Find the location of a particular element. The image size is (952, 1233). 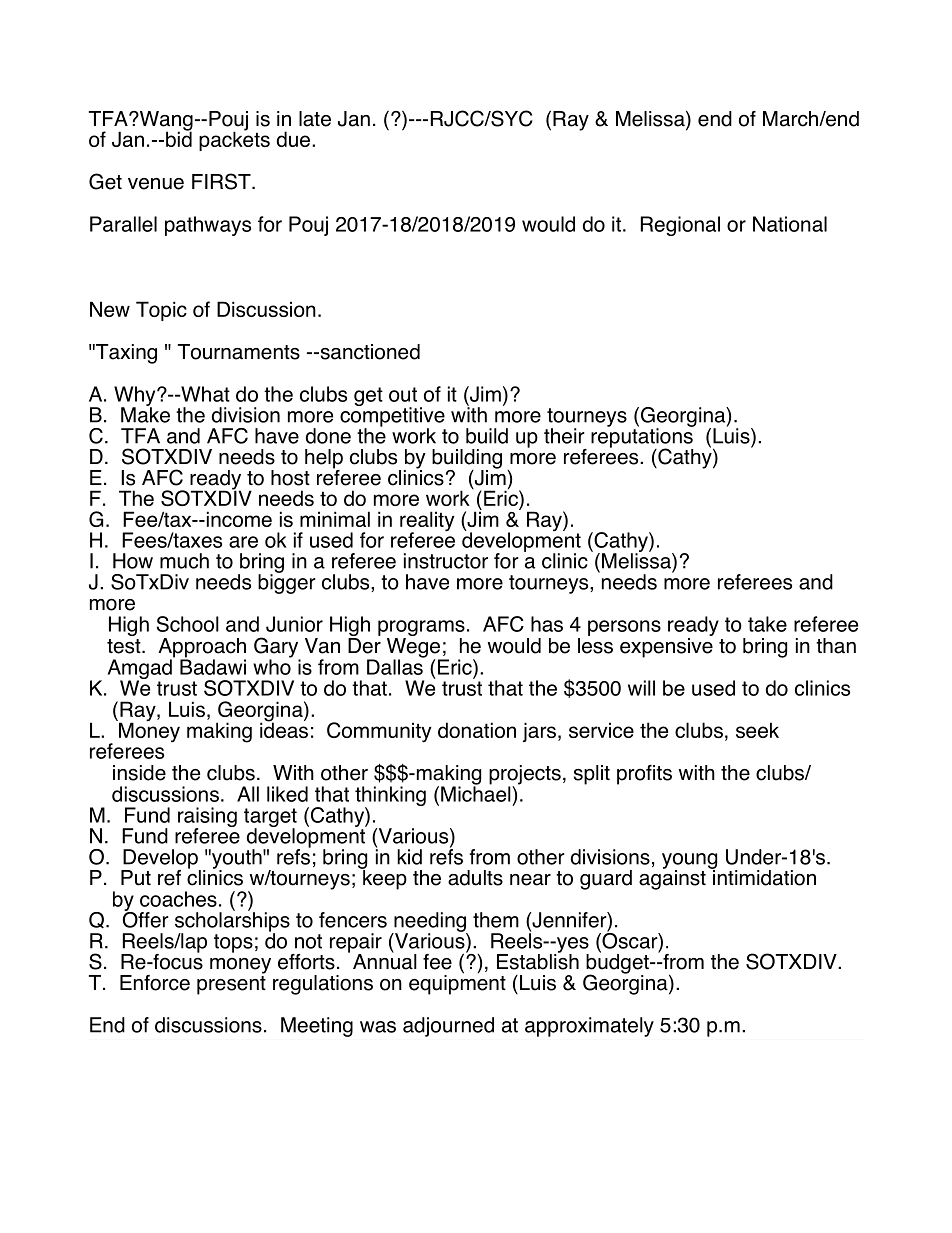

raising is located at coordinates (207, 818).
